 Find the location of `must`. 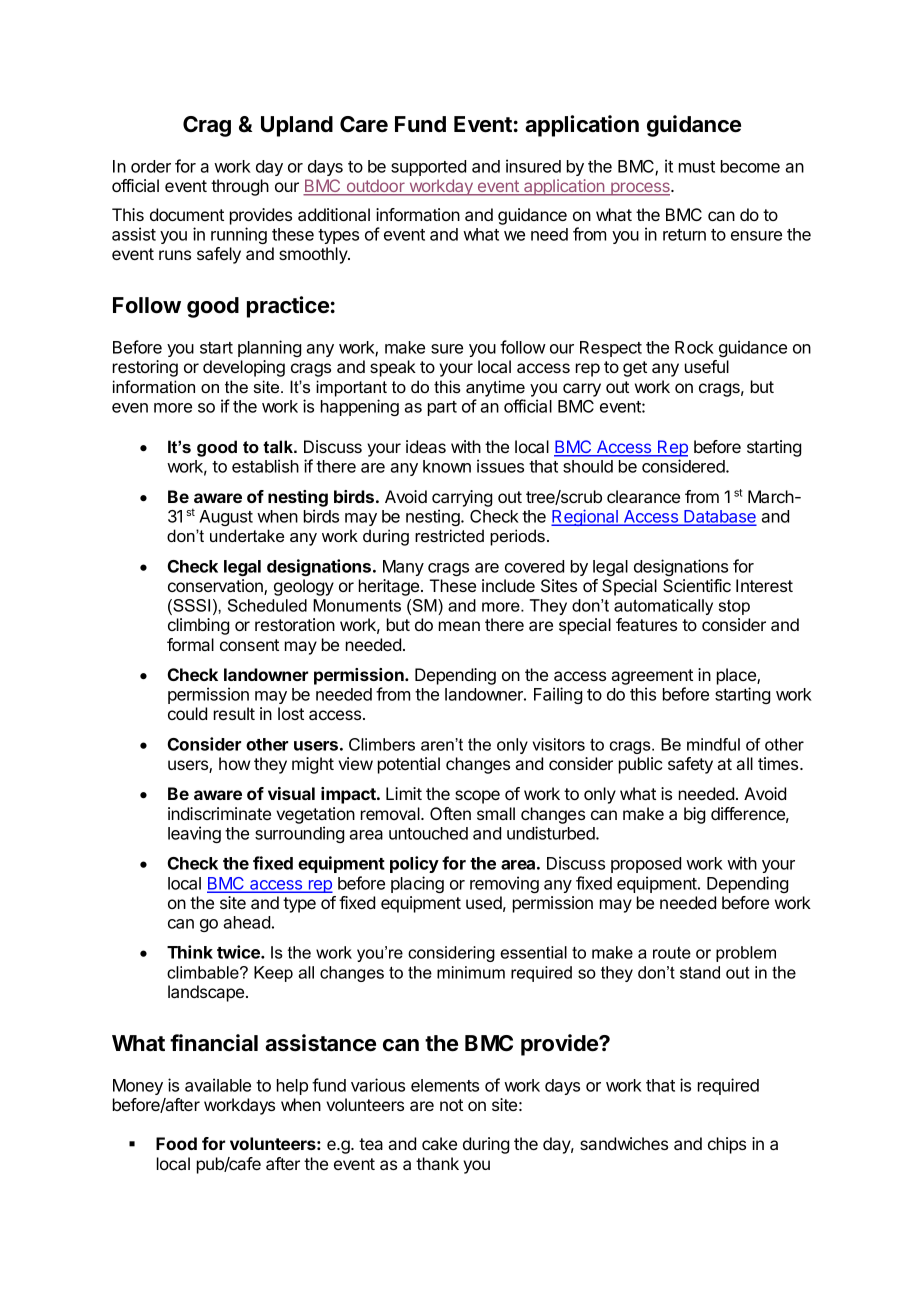

must is located at coordinates (697, 167).
